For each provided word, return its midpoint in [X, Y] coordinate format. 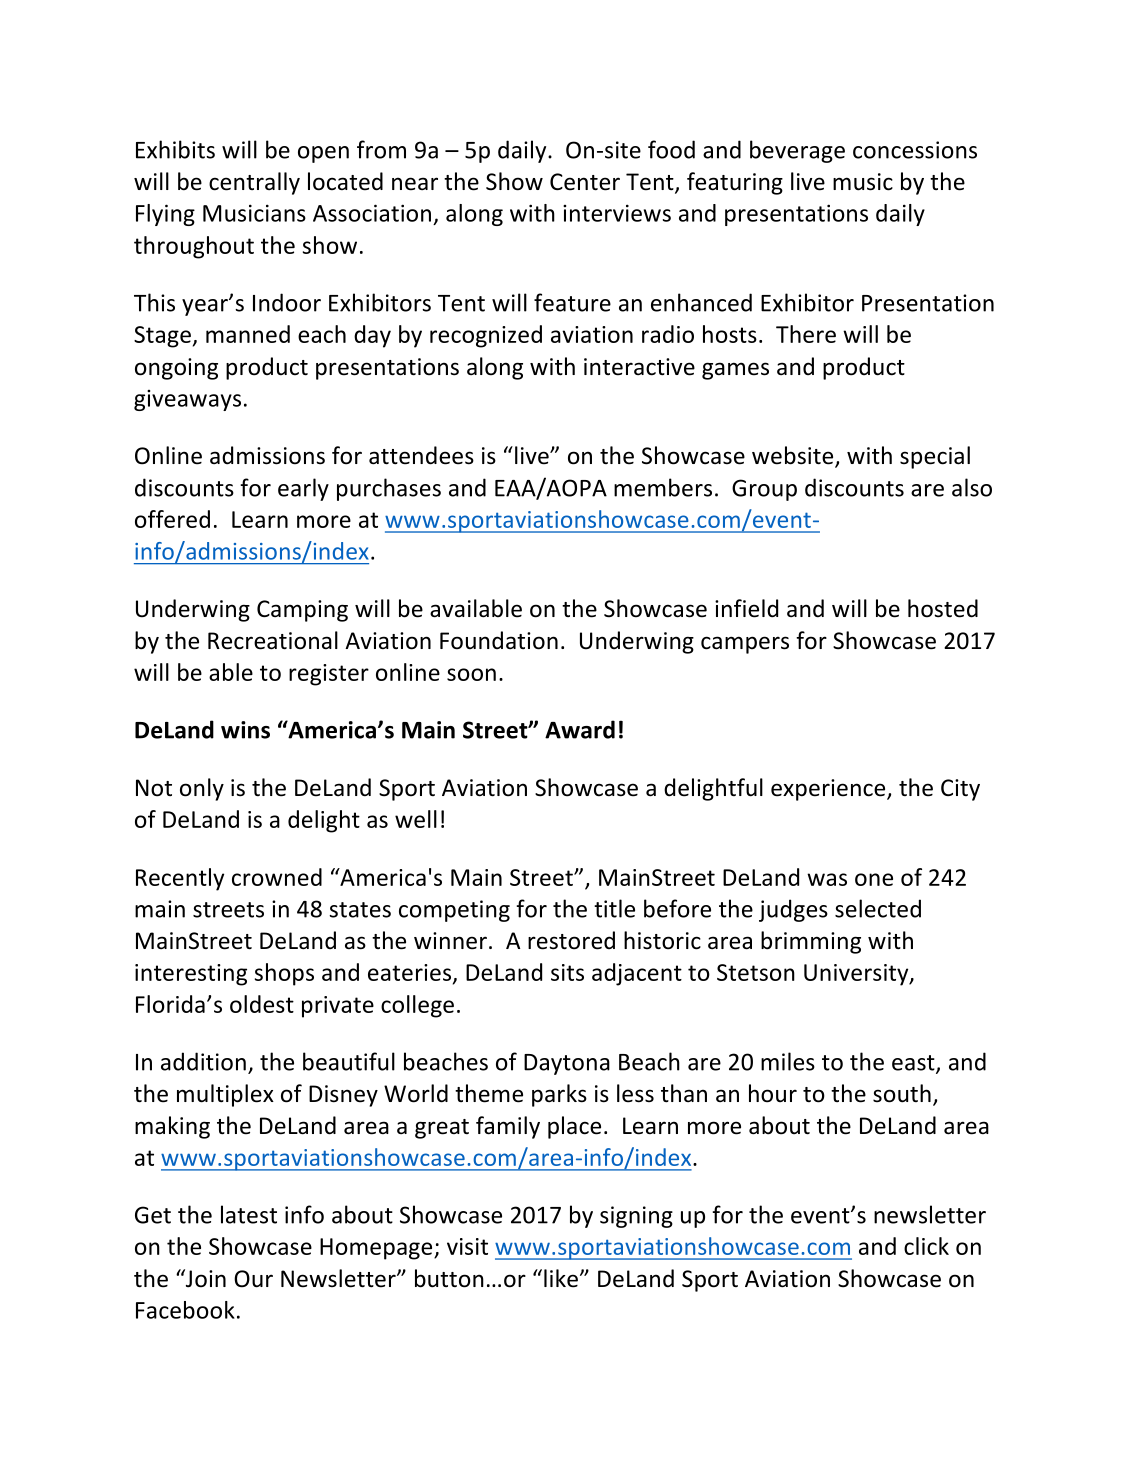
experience [829, 790]
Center [585, 182]
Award [580, 729]
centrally [254, 183]
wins [245, 730]
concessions [915, 150]
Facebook [185, 1310]
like [561, 1278]
